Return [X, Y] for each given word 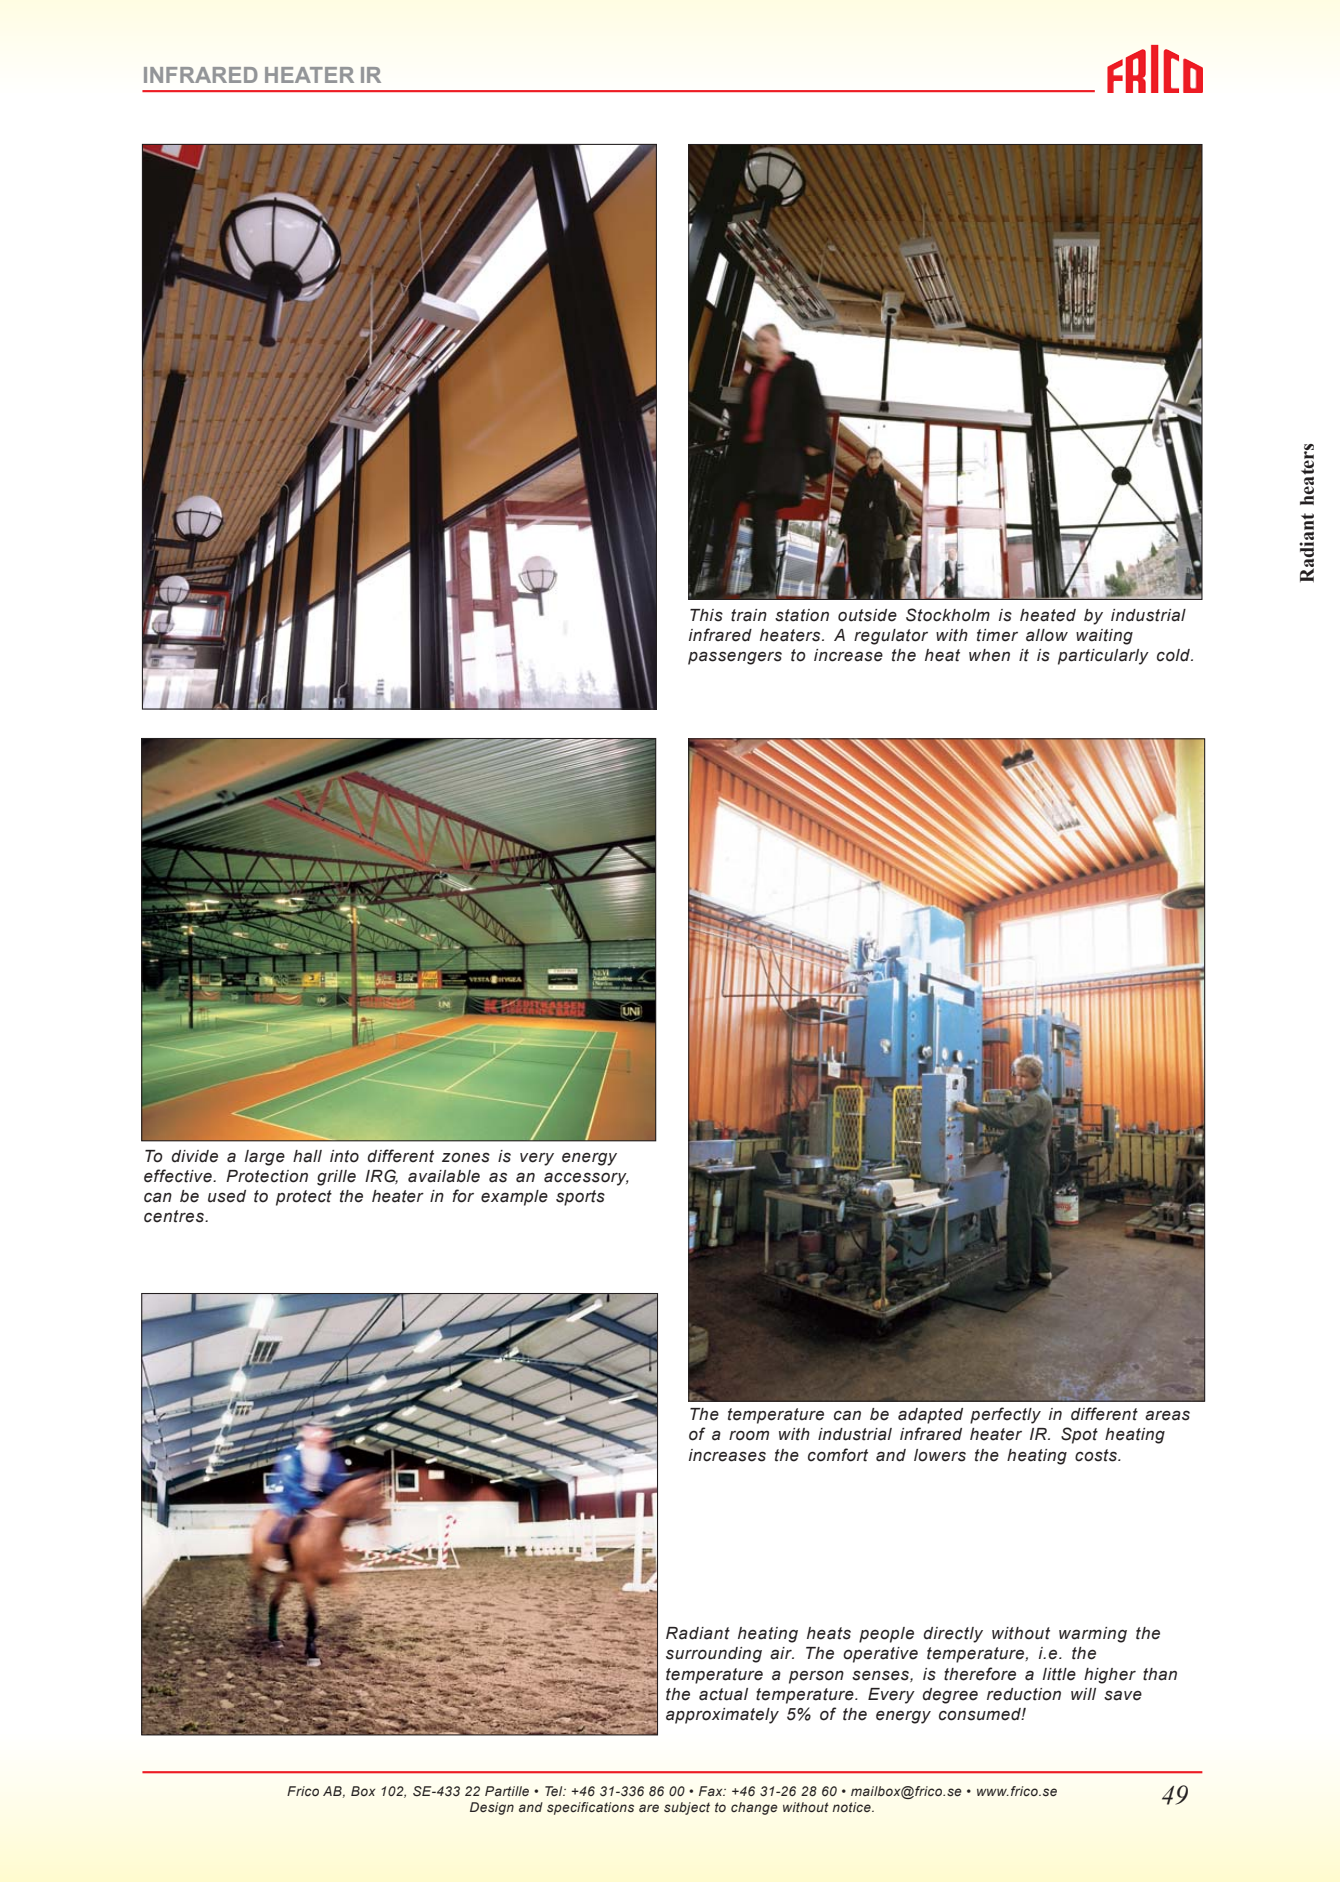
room [749, 1436]
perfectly [1005, 1415]
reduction [1024, 1694]
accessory [586, 1179]
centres [175, 1216]
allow [1047, 635]
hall [307, 1156]
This [706, 615]
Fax [712, 1791]
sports [580, 1198]
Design [492, 1808]
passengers [735, 658]
